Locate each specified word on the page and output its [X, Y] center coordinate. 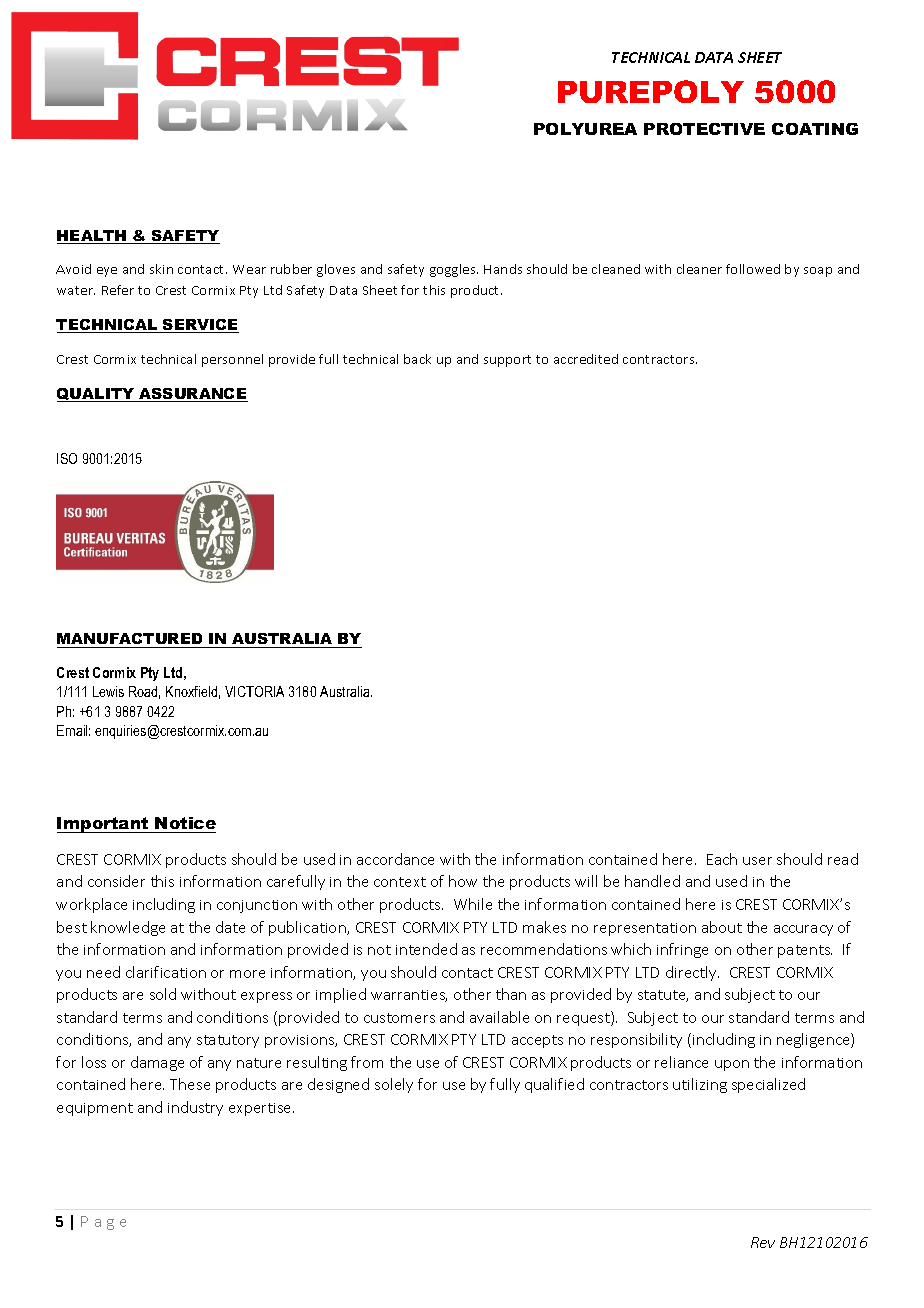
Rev [763, 1242]
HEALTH [93, 237]
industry [195, 1108]
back [417, 359]
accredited [586, 359]
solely [394, 1085]
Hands [503, 269]
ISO [67, 458]
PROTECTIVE [704, 129]
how [463, 881]
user [757, 861]
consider [116, 881]
